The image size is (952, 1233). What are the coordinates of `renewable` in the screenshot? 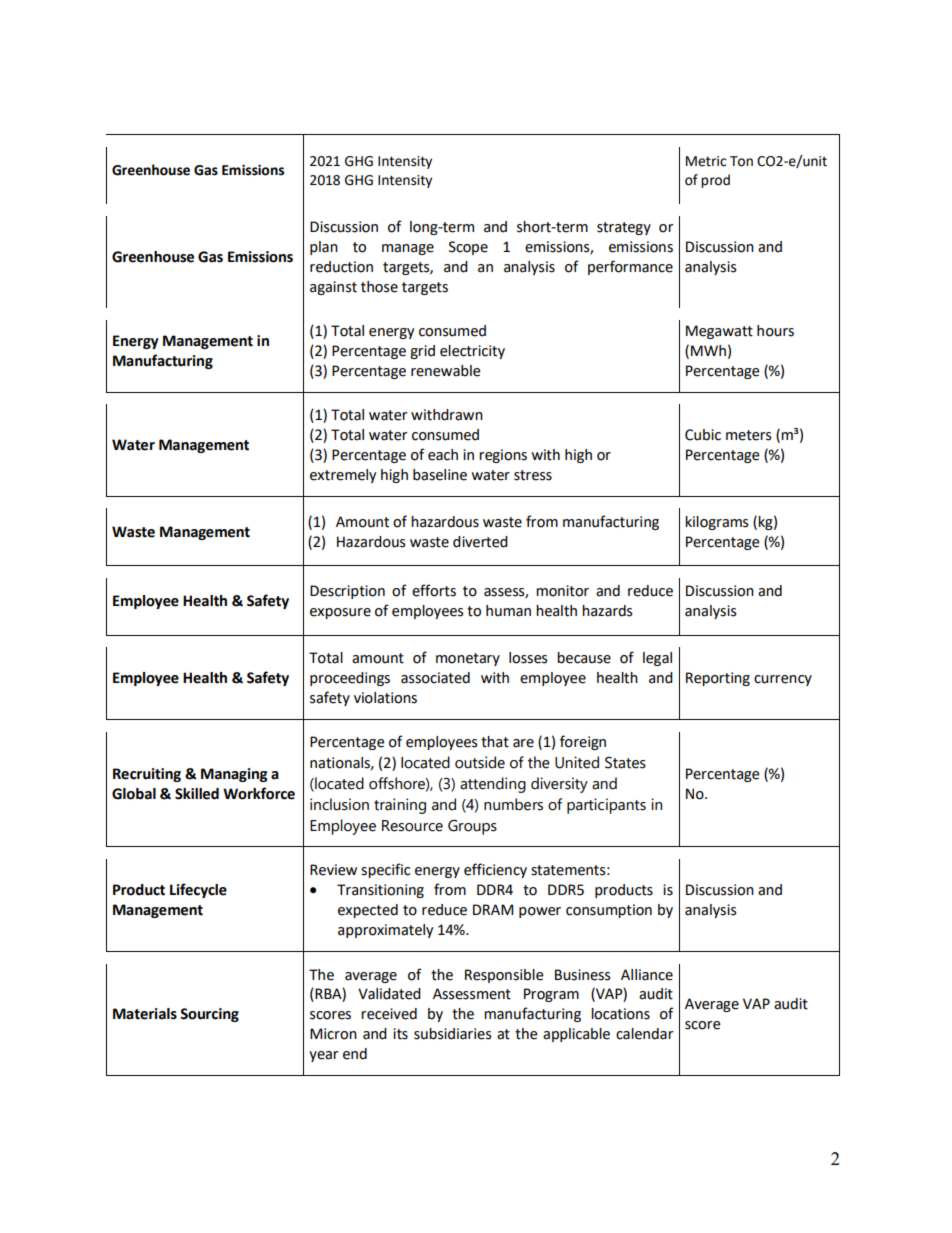 It's located at (446, 371).
